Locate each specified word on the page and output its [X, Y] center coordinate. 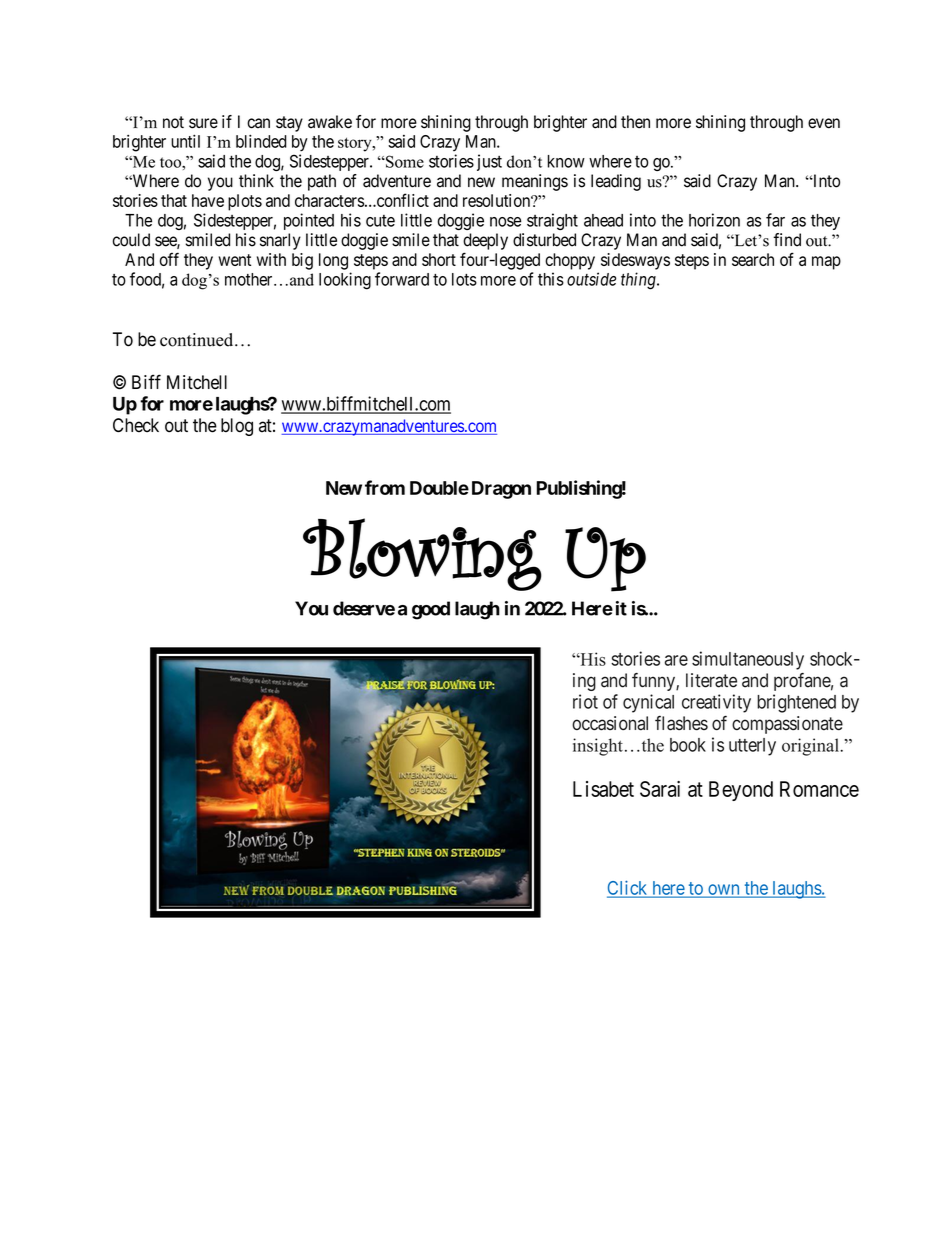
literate [711, 680]
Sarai [660, 789]
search [753, 259]
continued [198, 340]
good [431, 610]
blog [237, 427]
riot [585, 701]
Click [628, 888]
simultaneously [748, 660]
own [724, 890]
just [489, 162]
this [551, 279]
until [185, 141]
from [385, 487]
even [824, 123]
